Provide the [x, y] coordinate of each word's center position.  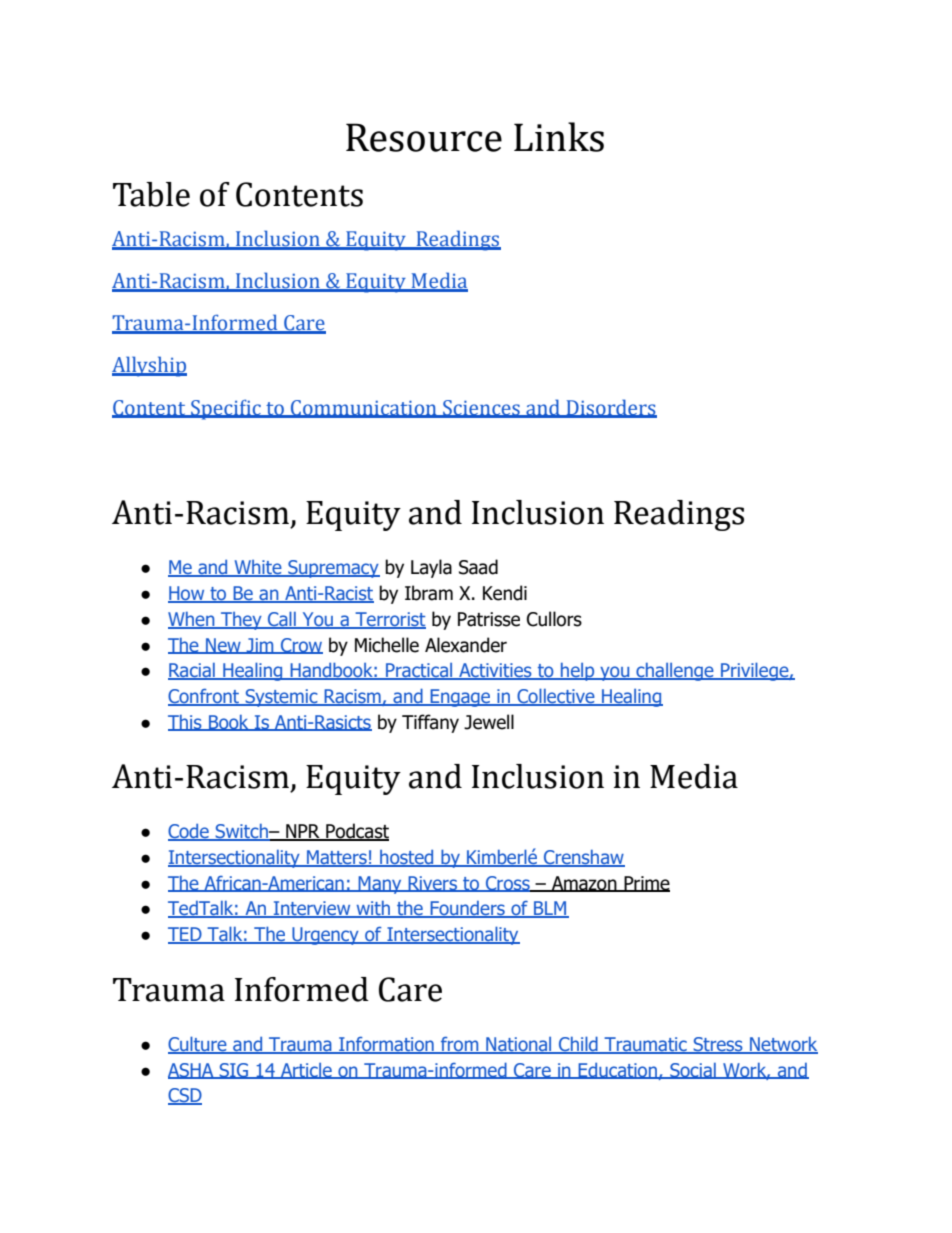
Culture [198, 1045]
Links [559, 137]
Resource [424, 137]
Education [617, 1071]
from [460, 1045]
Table [151, 194]
